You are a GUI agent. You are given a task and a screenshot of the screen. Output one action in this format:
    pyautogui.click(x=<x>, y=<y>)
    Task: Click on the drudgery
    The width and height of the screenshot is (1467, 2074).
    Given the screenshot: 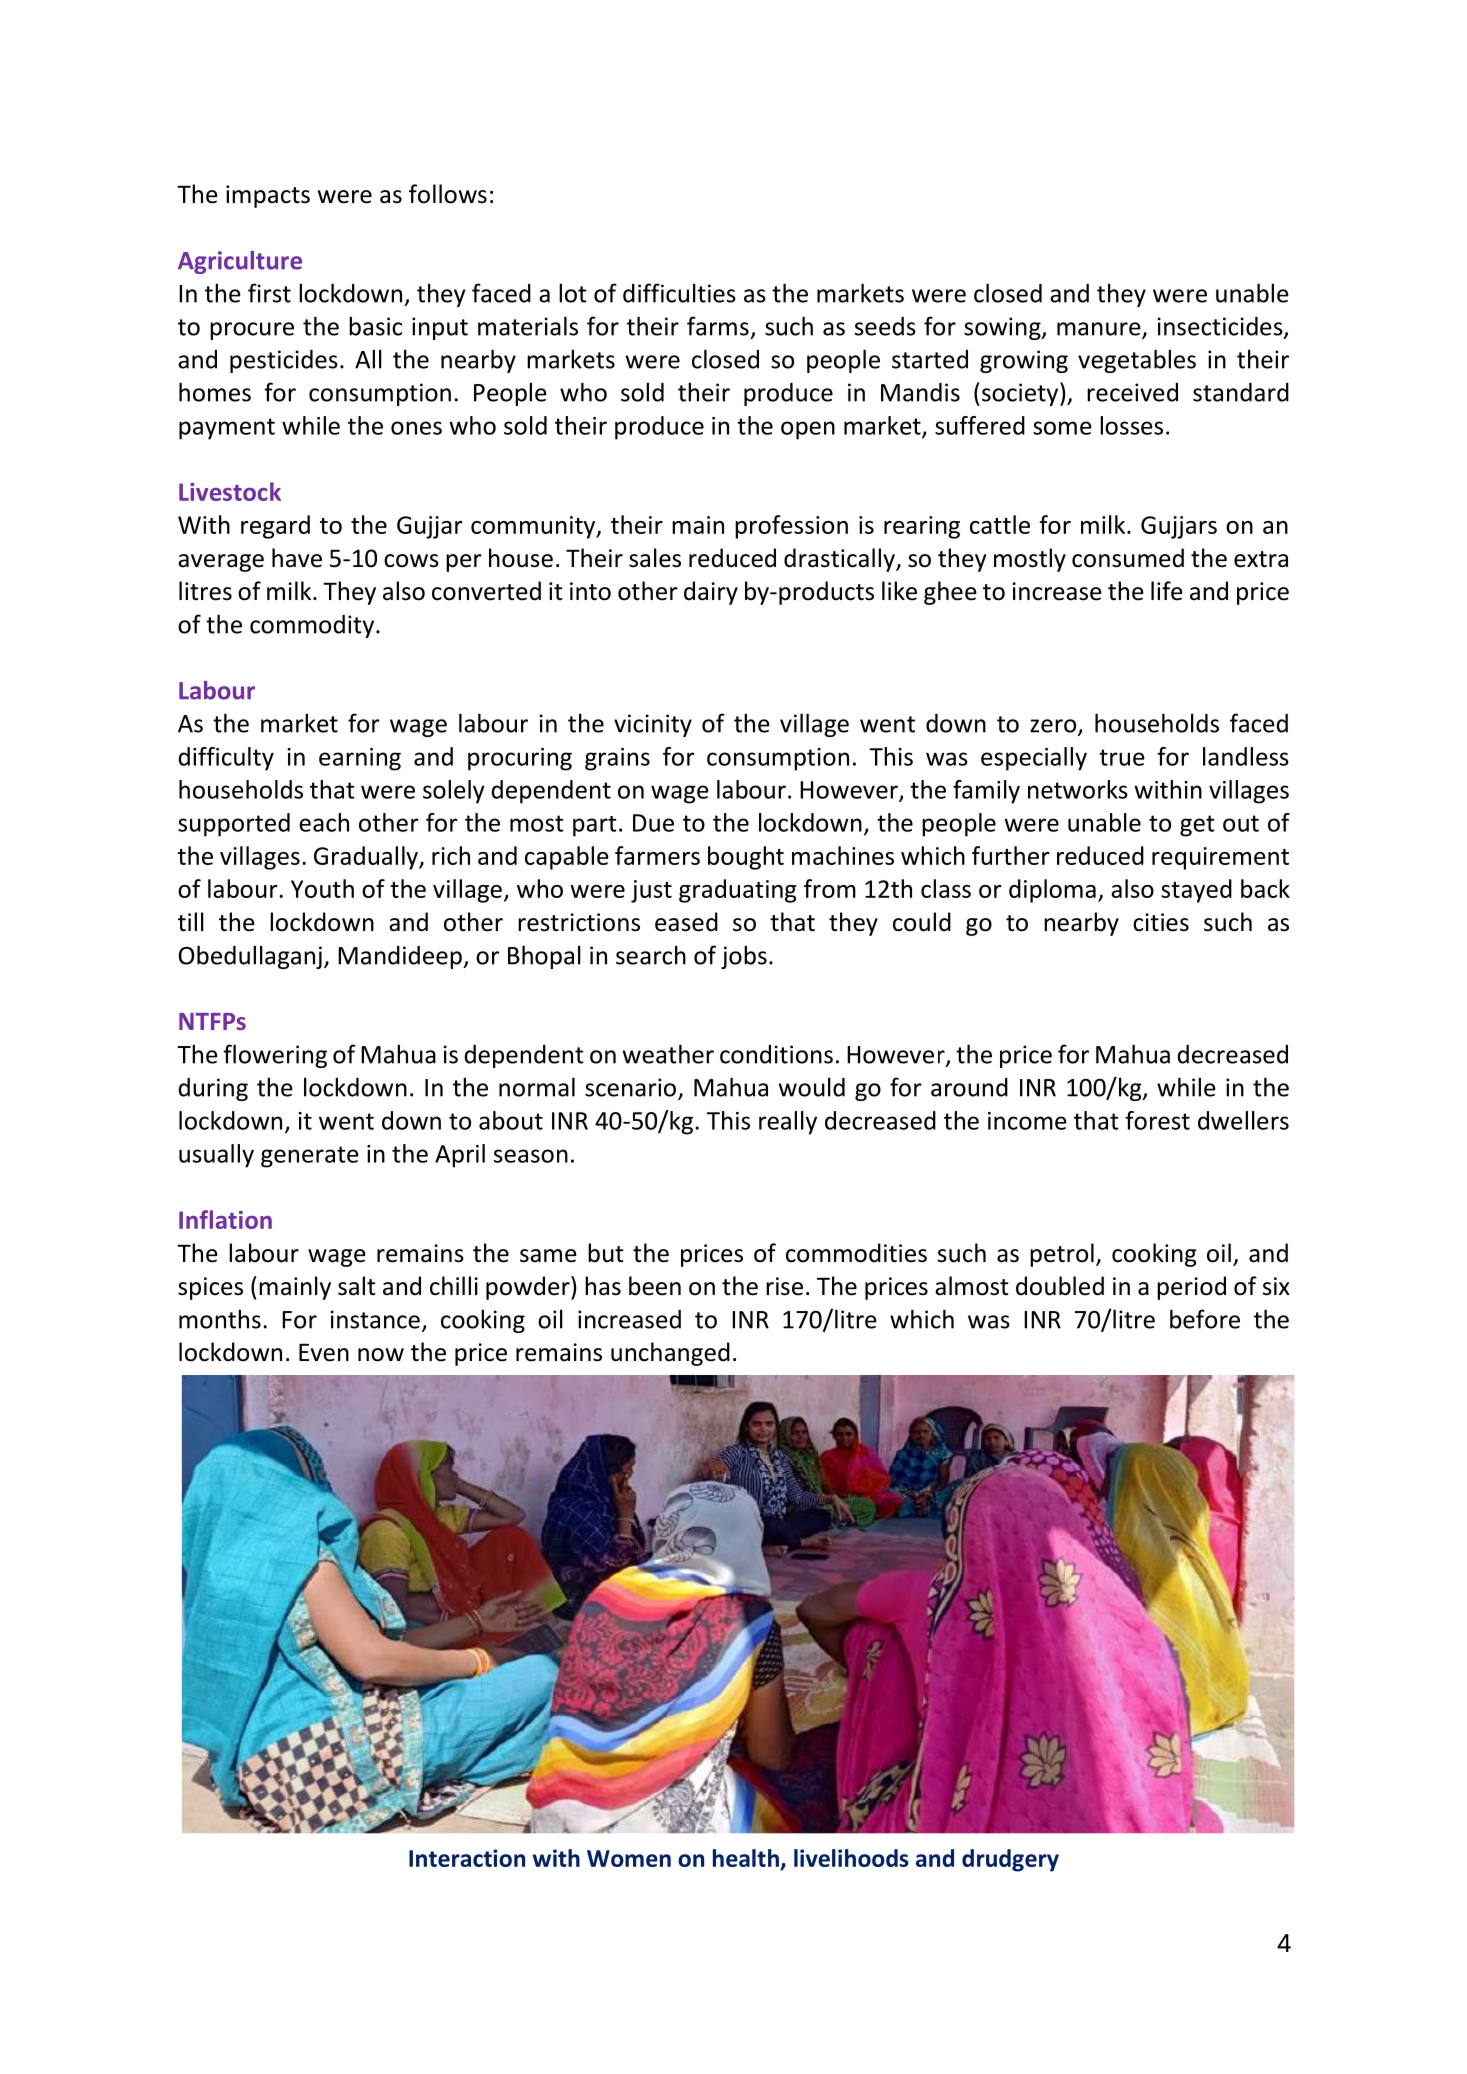 What is the action you would take?
    pyautogui.click(x=1010, y=1860)
